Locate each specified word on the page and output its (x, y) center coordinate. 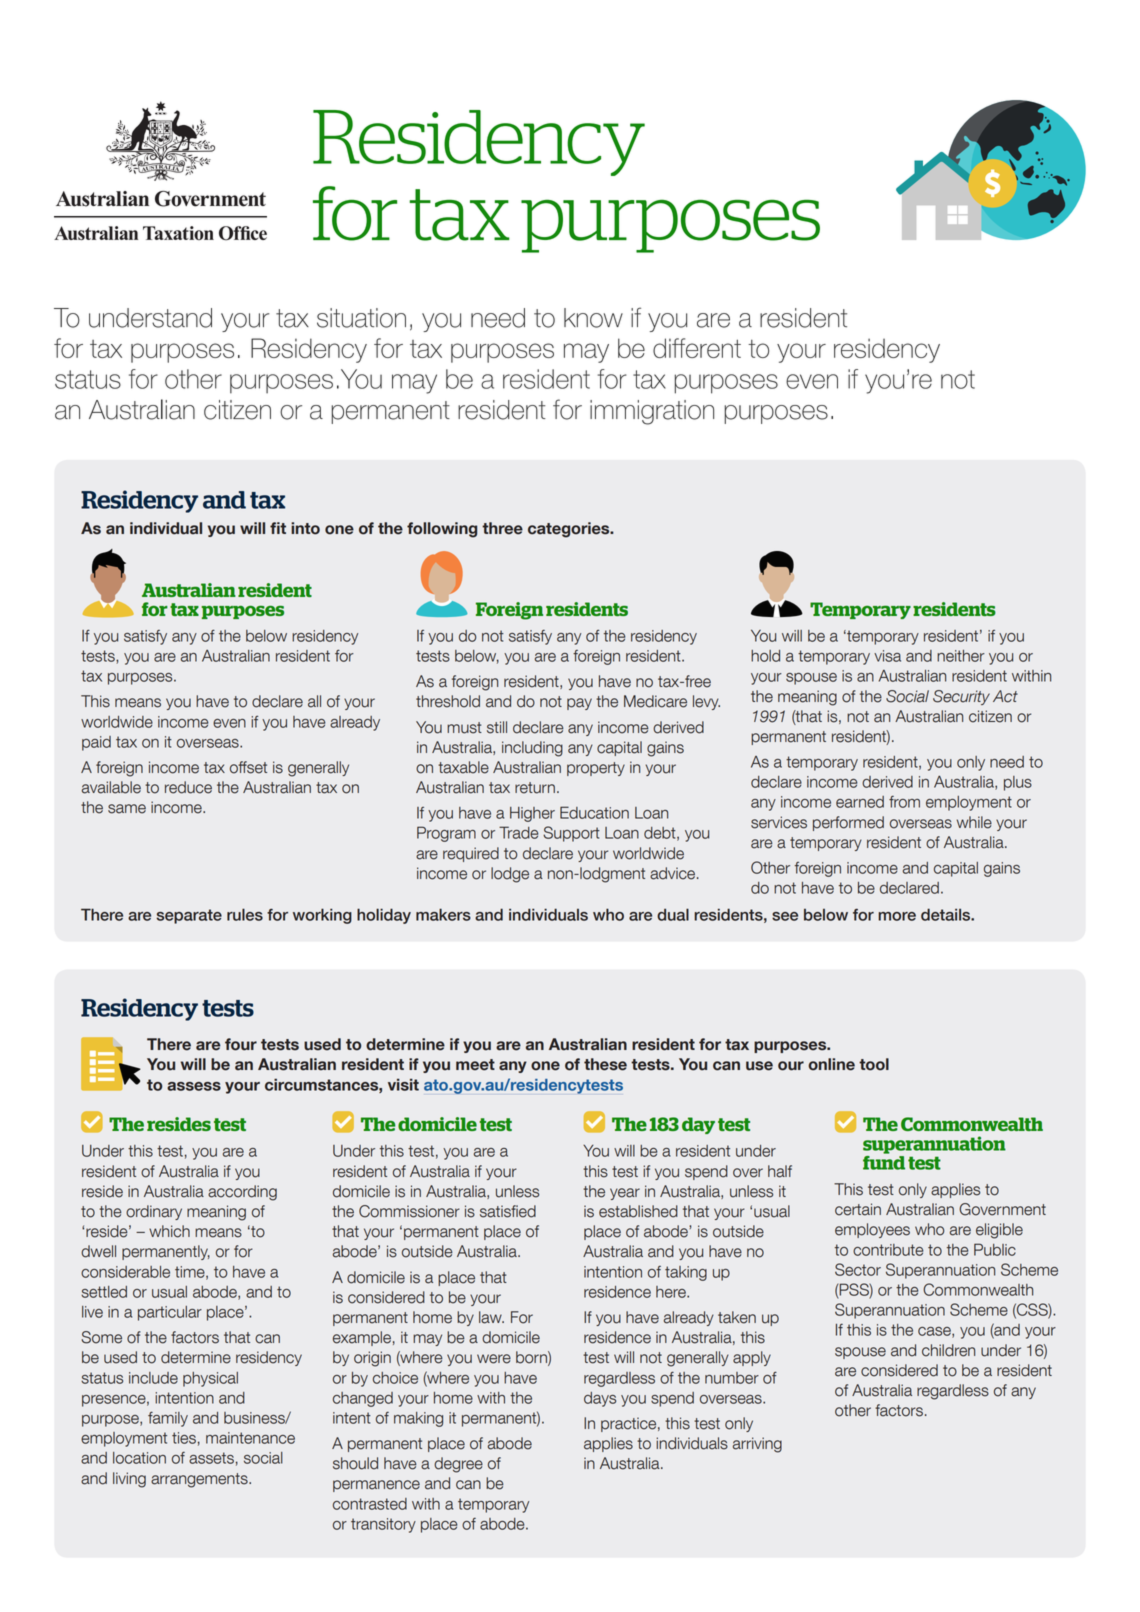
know (593, 318)
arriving (757, 1445)
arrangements (200, 1480)
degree (458, 1465)
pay (579, 704)
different (697, 348)
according (242, 1193)
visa (887, 656)
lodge (510, 875)
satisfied (508, 1211)
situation (361, 318)
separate (189, 916)
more (897, 916)
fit (278, 528)
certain (858, 1209)
